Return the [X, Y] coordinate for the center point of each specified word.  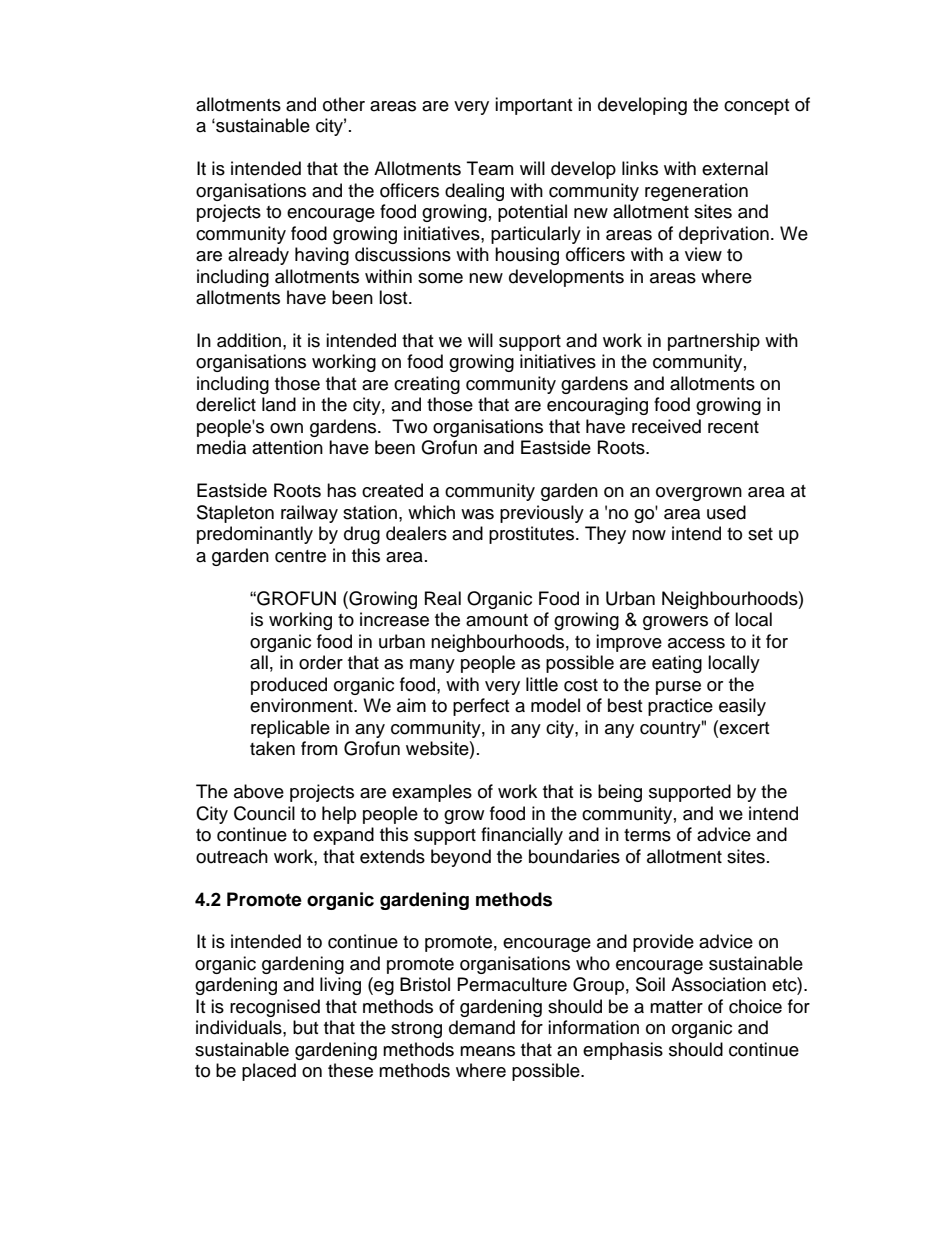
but [305, 1027]
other [344, 104]
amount [497, 620]
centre [300, 556]
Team [490, 168]
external [735, 168]
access [696, 643]
